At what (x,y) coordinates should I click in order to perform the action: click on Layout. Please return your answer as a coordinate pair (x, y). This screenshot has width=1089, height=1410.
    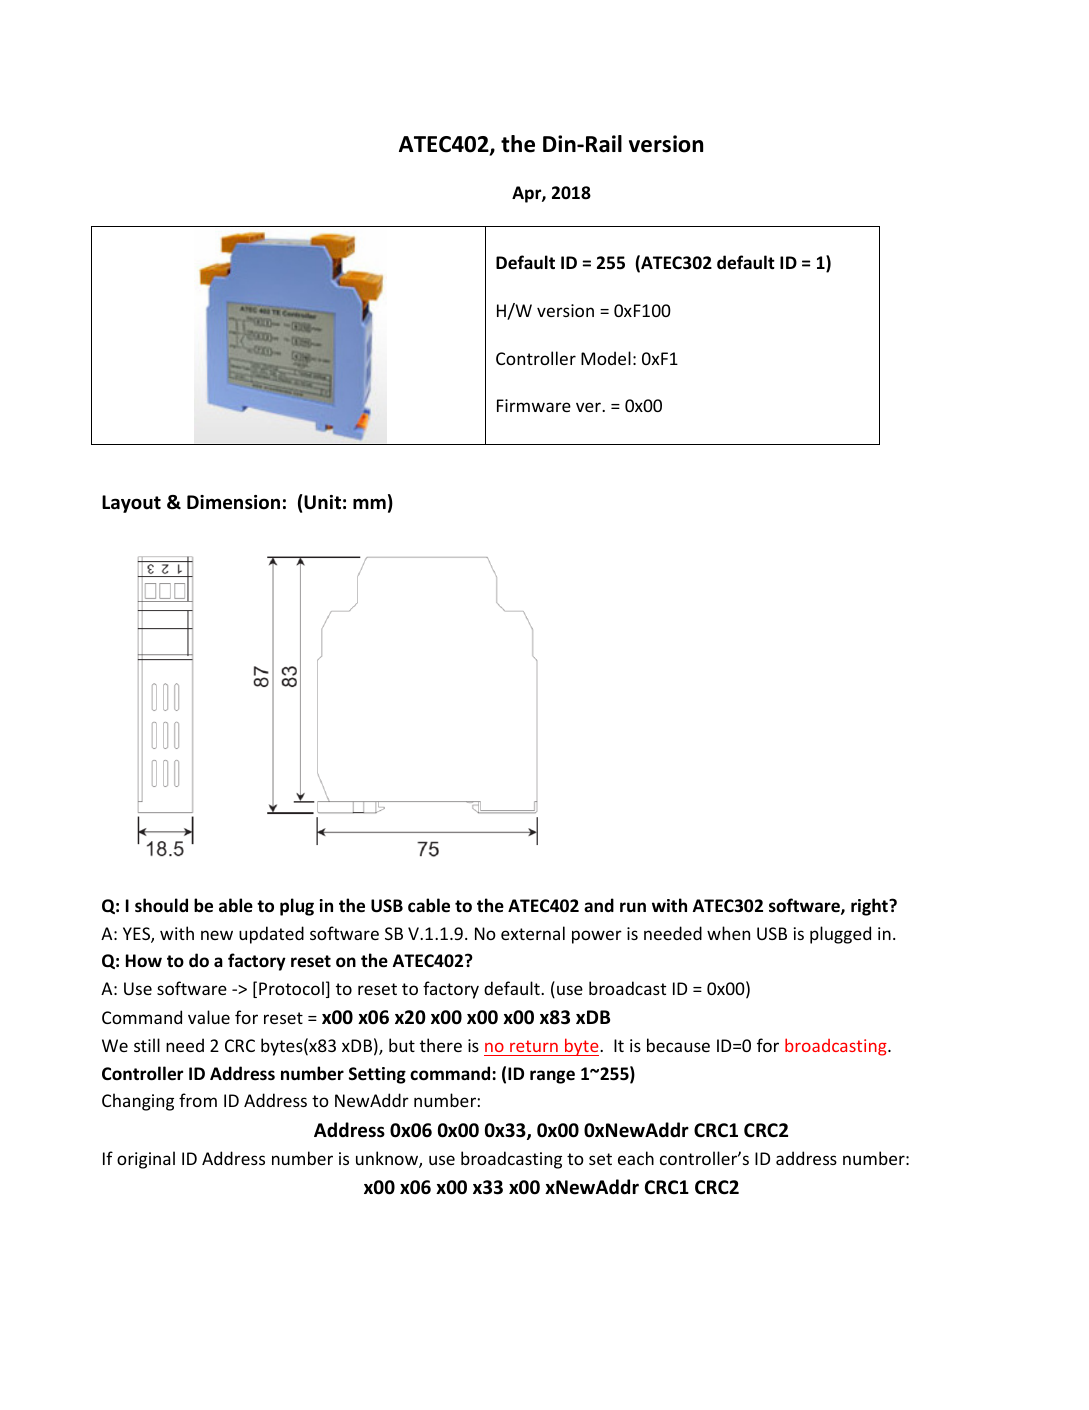
    Looking at the image, I should click on (131, 504).
